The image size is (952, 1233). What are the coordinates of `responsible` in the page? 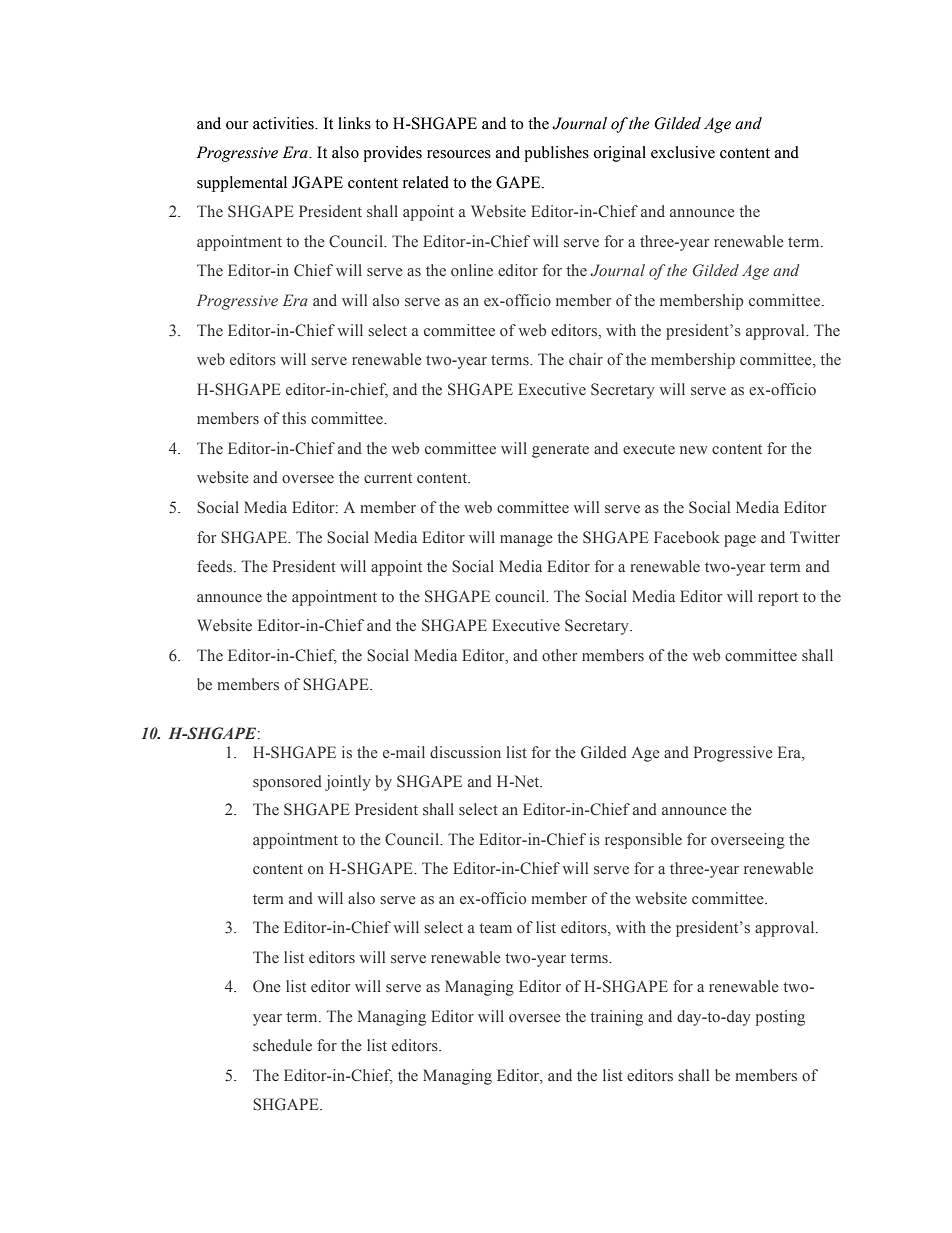 It's located at (643, 841).
